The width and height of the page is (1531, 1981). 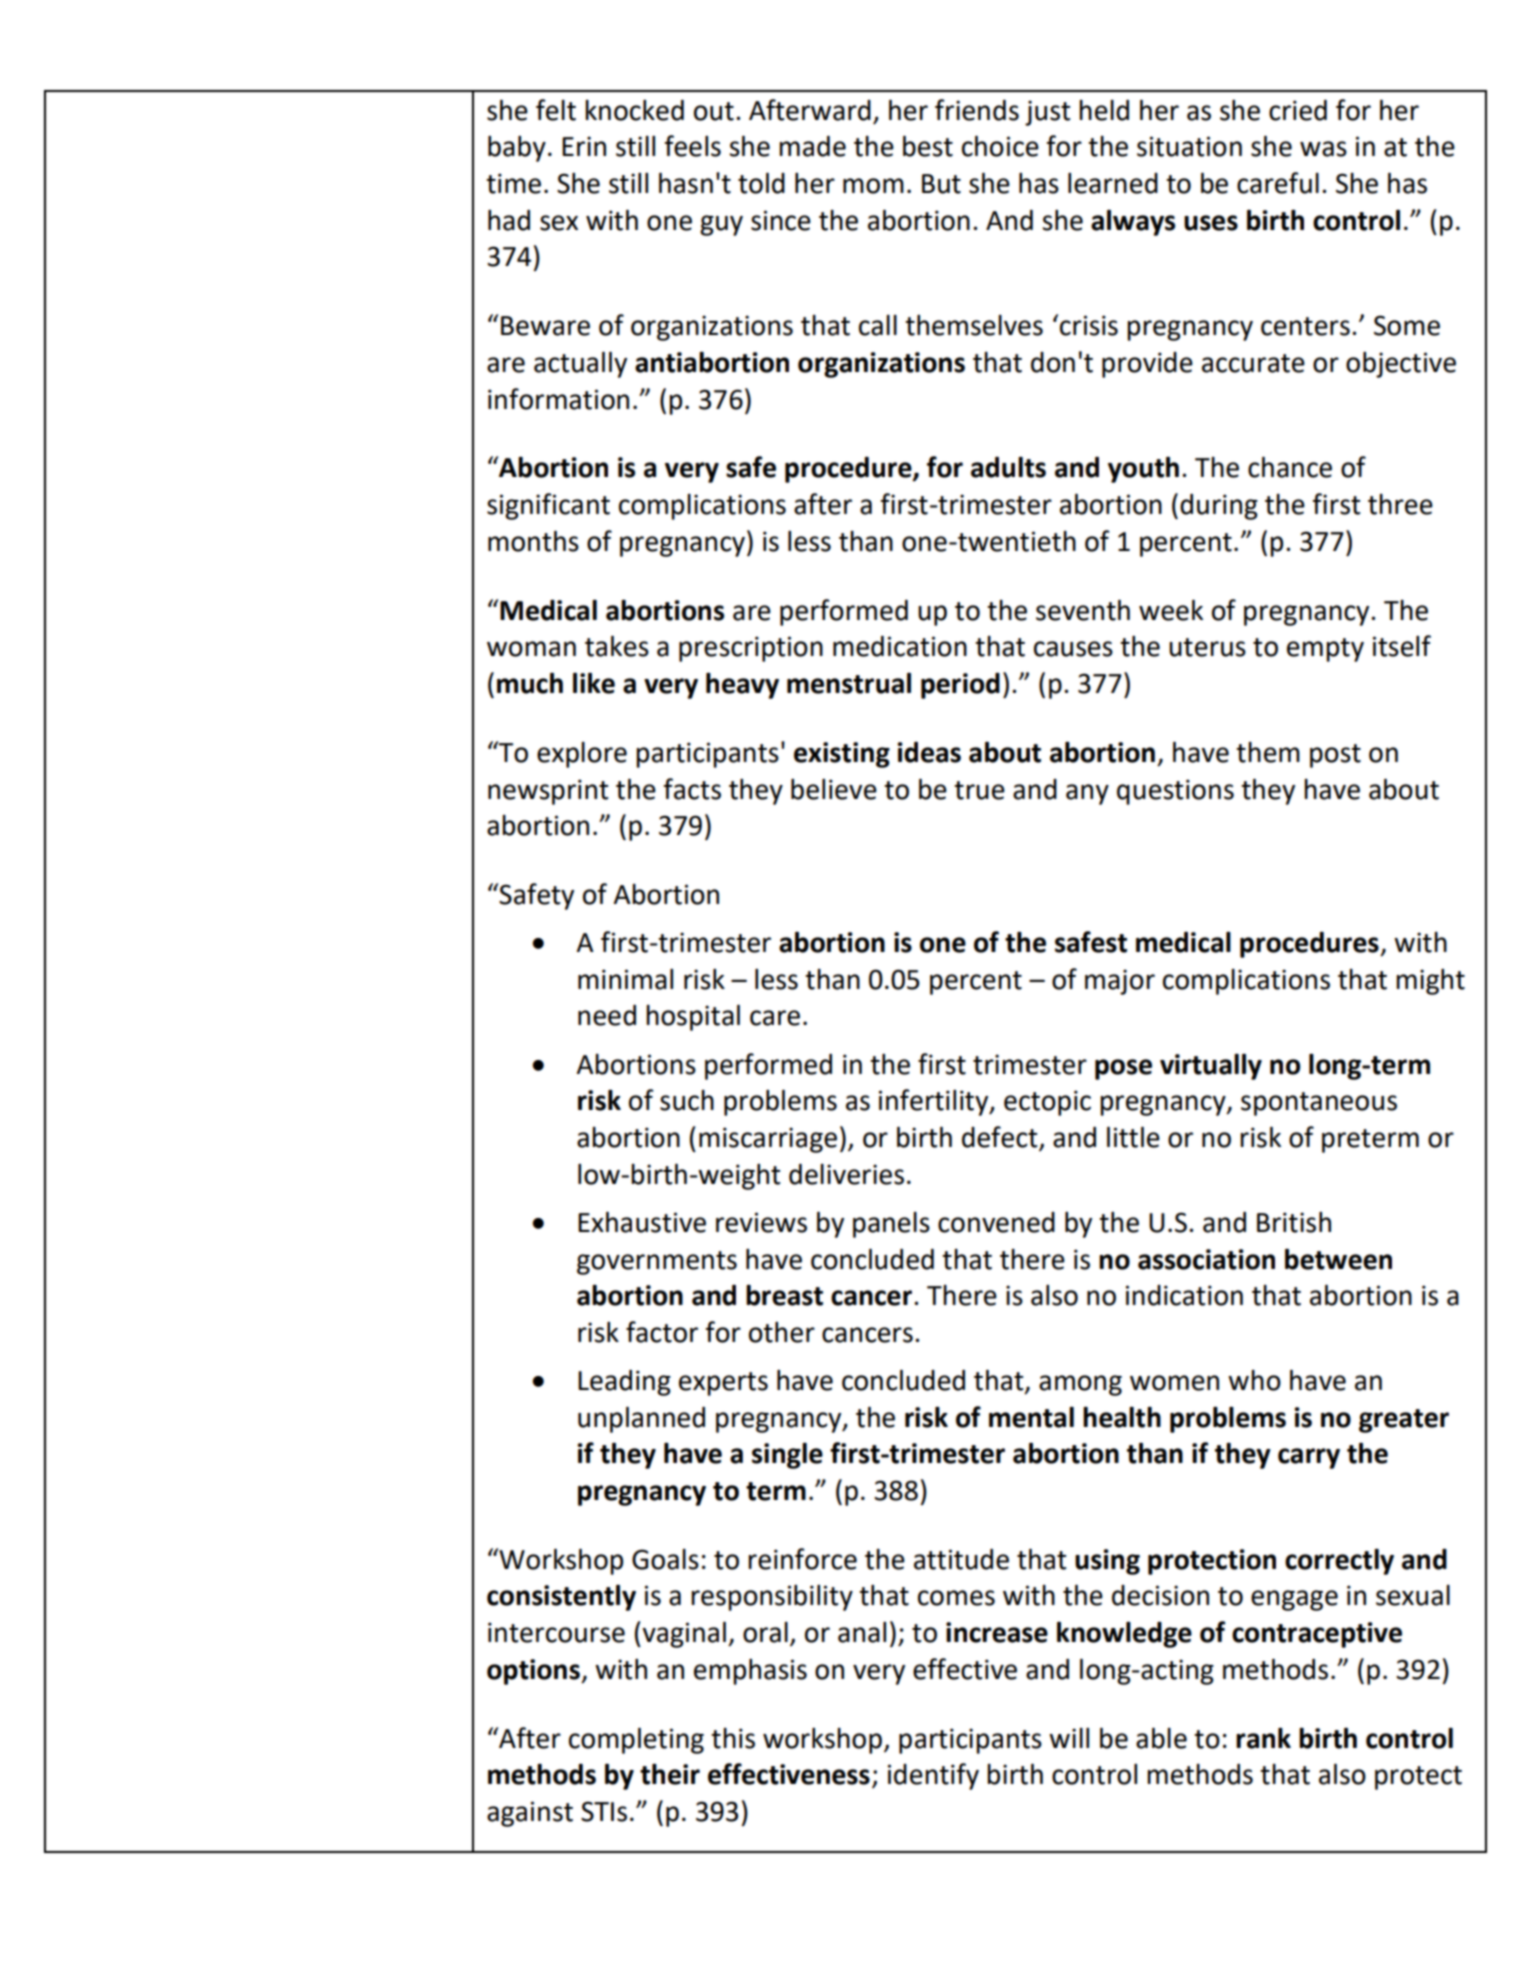 I want to click on major, so click(x=1120, y=982).
